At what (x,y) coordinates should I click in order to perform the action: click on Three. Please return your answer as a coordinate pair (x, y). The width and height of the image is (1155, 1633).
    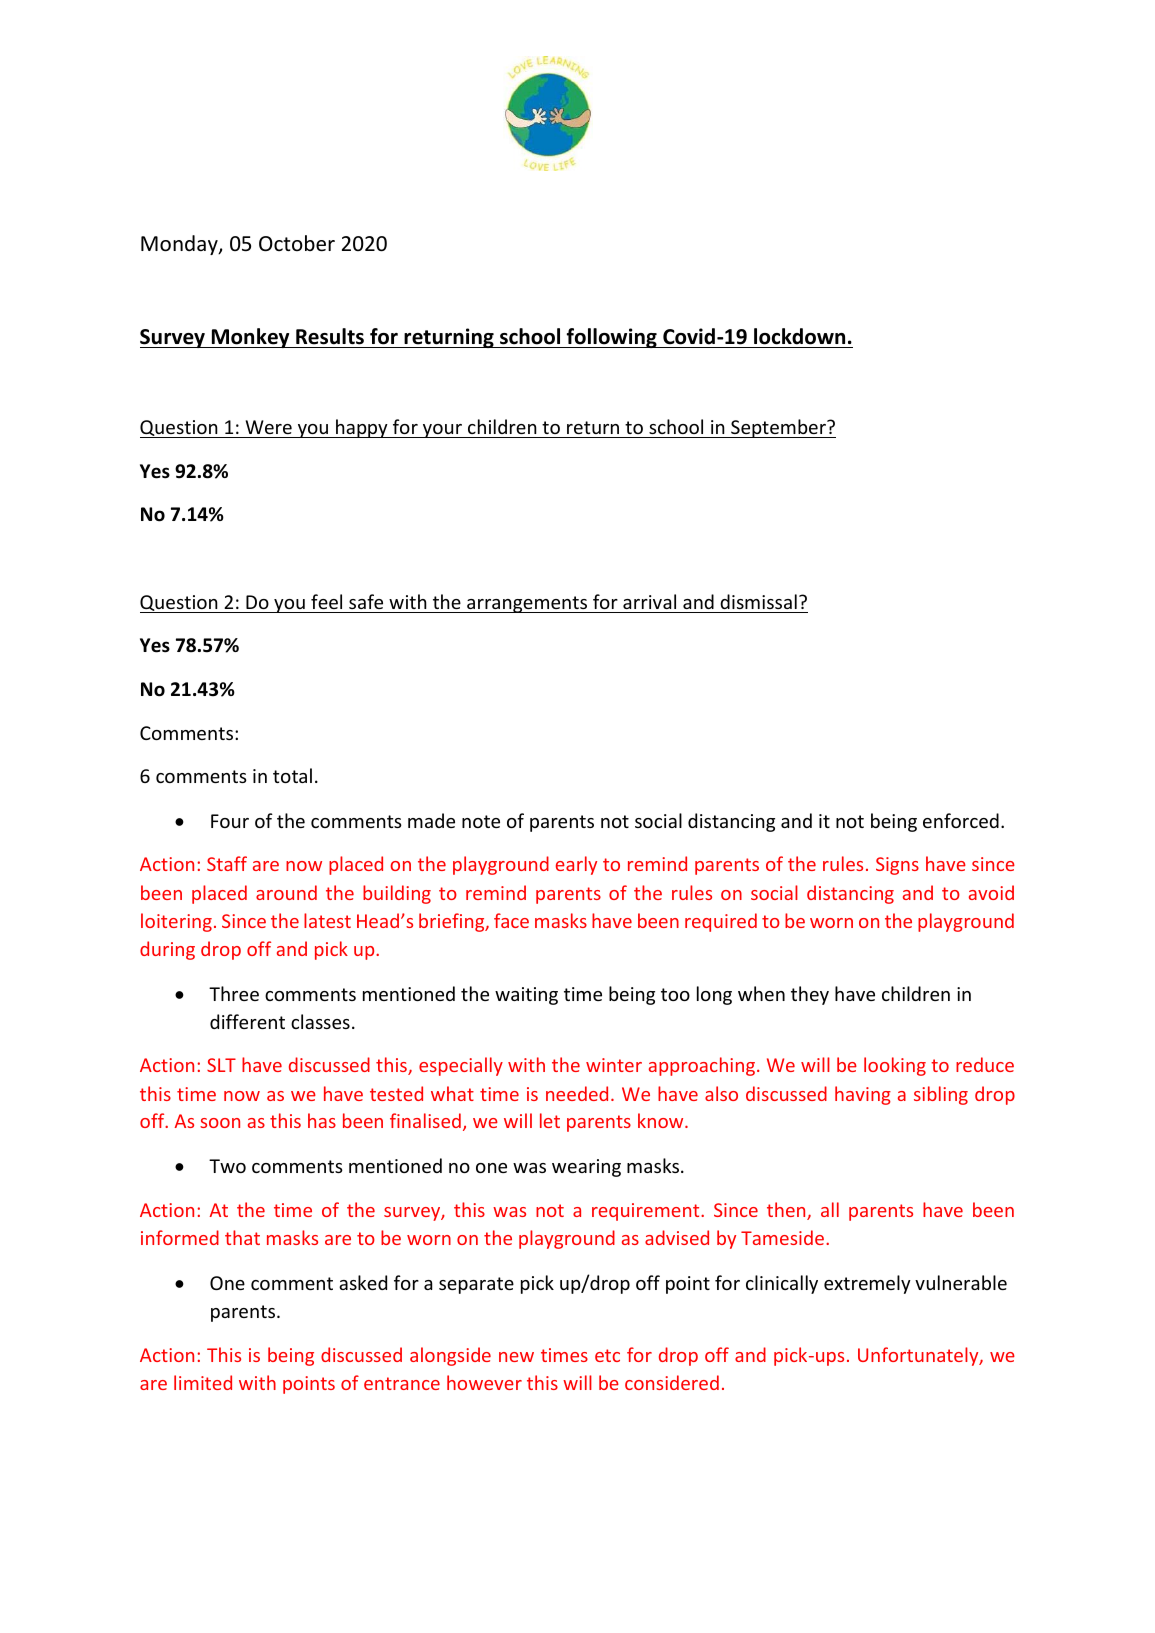
    Looking at the image, I should click on (234, 993).
